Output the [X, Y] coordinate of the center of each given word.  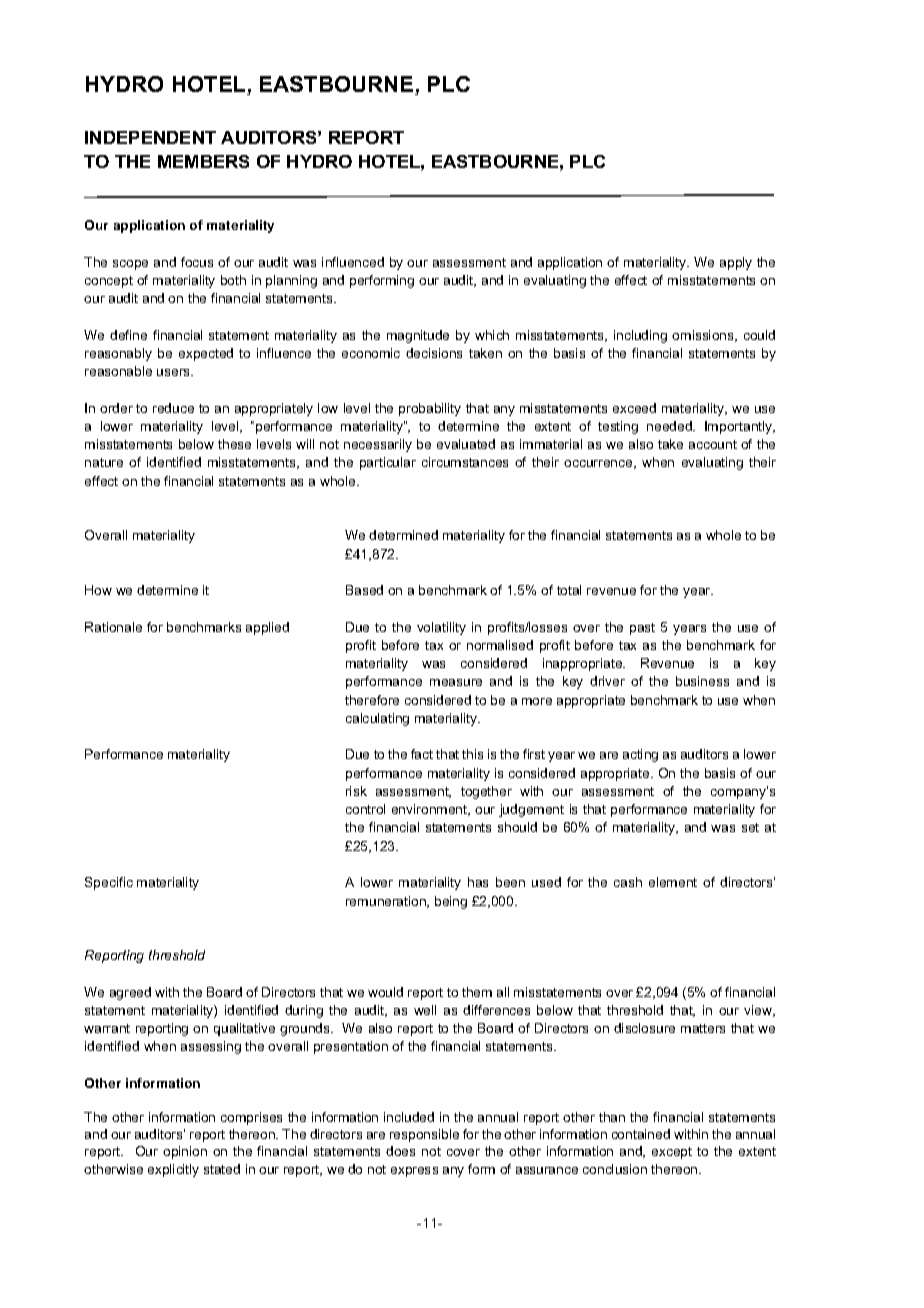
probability [430, 409]
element [673, 882]
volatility [441, 628]
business [702, 681]
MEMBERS [203, 161]
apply [736, 263]
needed [670, 426]
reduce [173, 408]
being [451, 902]
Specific [109, 883]
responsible [424, 1135]
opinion [185, 1152]
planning [291, 281]
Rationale [113, 627]
